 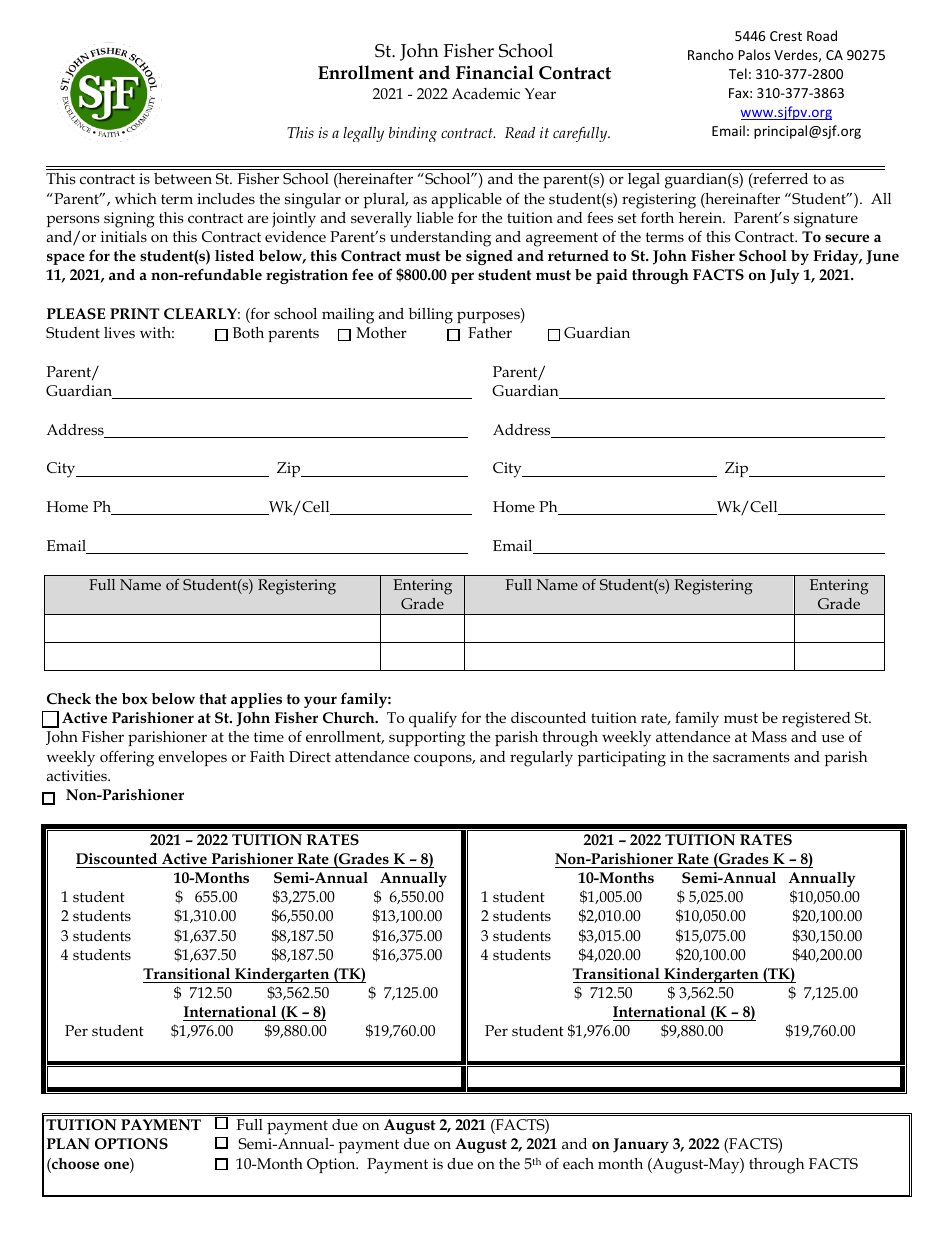 What do you see at coordinates (134, 699) in the screenshot?
I see `box` at bounding box center [134, 699].
